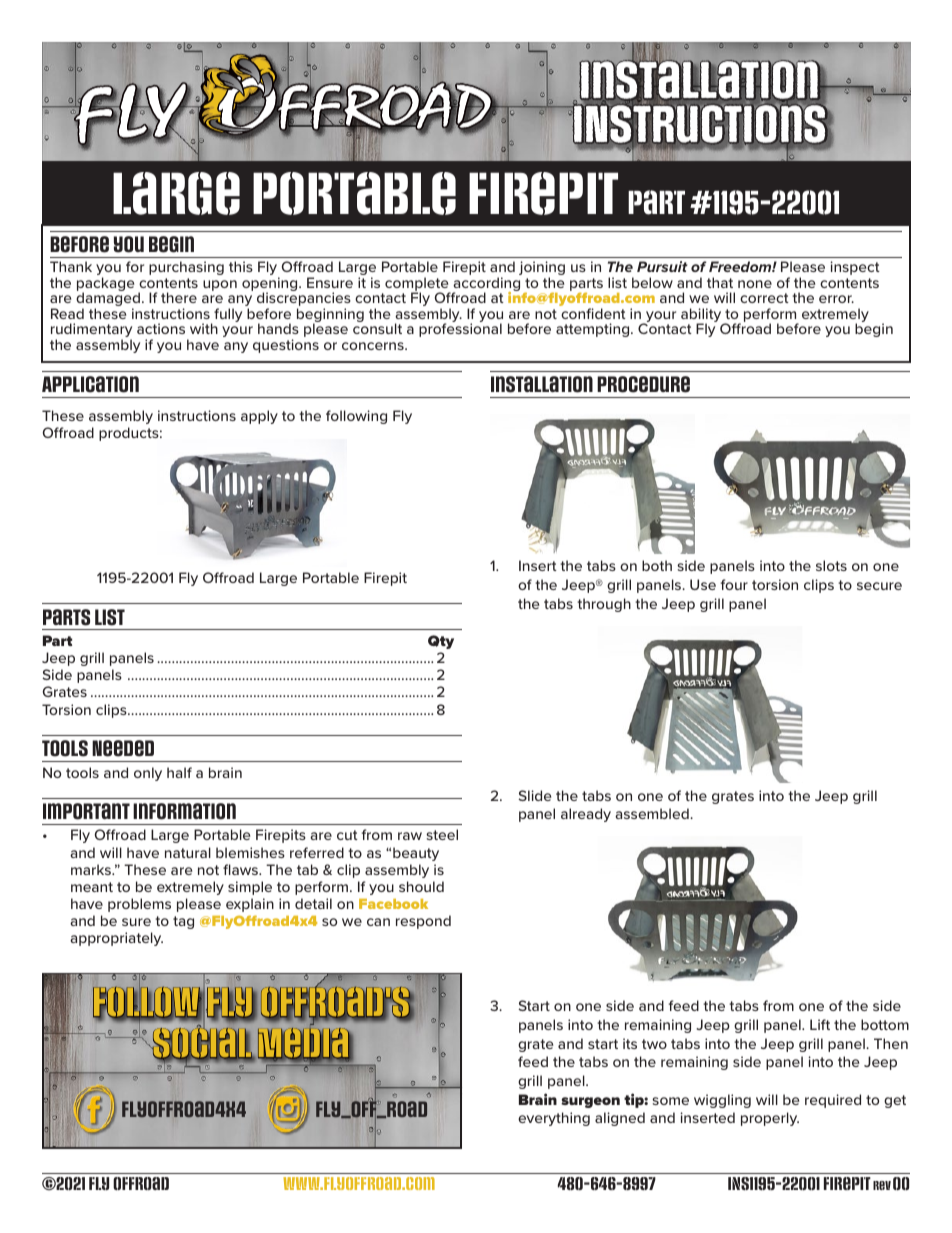  I want to click on Slide, so click(534, 795).
